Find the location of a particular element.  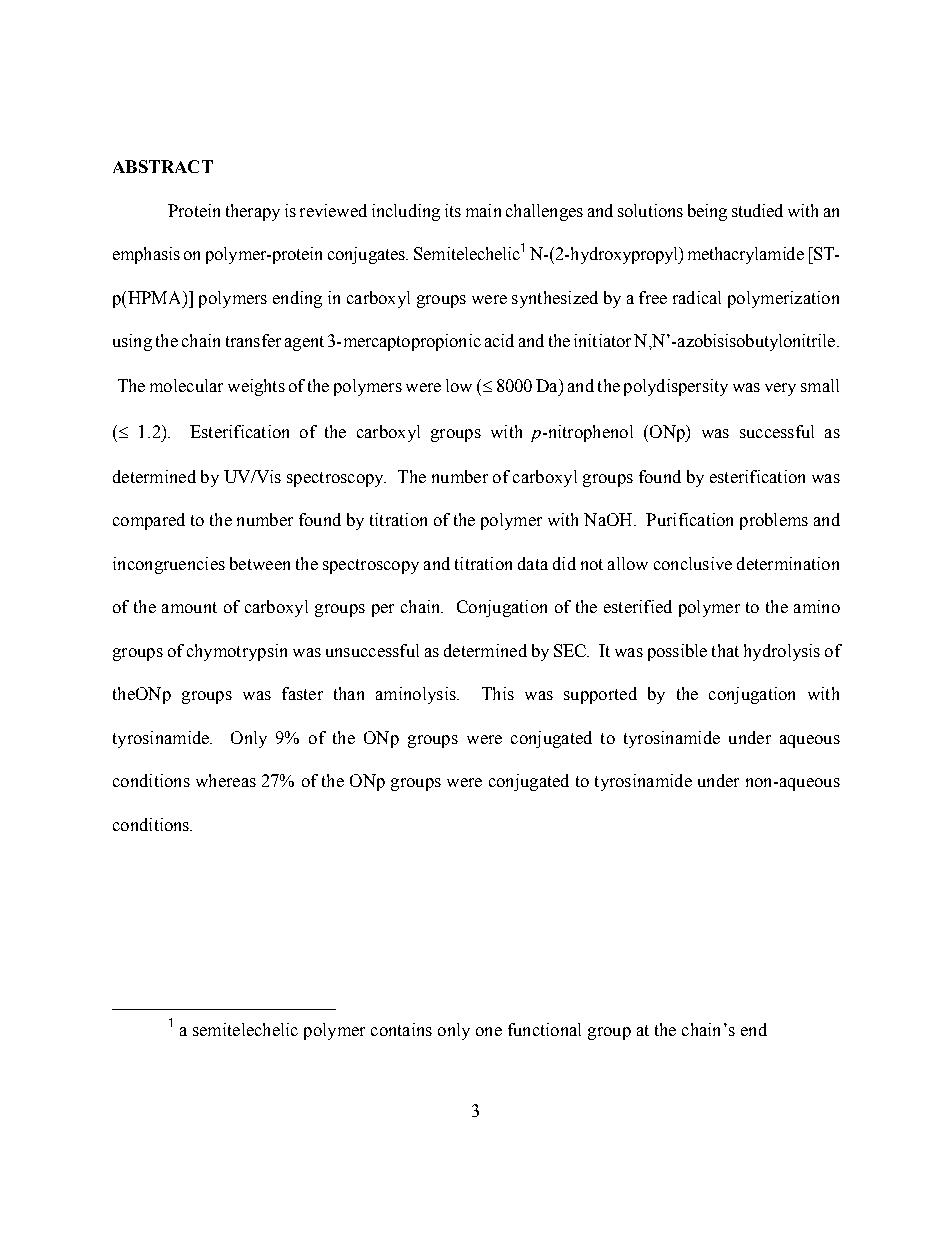

conclusive is located at coordinates (693, 563).
